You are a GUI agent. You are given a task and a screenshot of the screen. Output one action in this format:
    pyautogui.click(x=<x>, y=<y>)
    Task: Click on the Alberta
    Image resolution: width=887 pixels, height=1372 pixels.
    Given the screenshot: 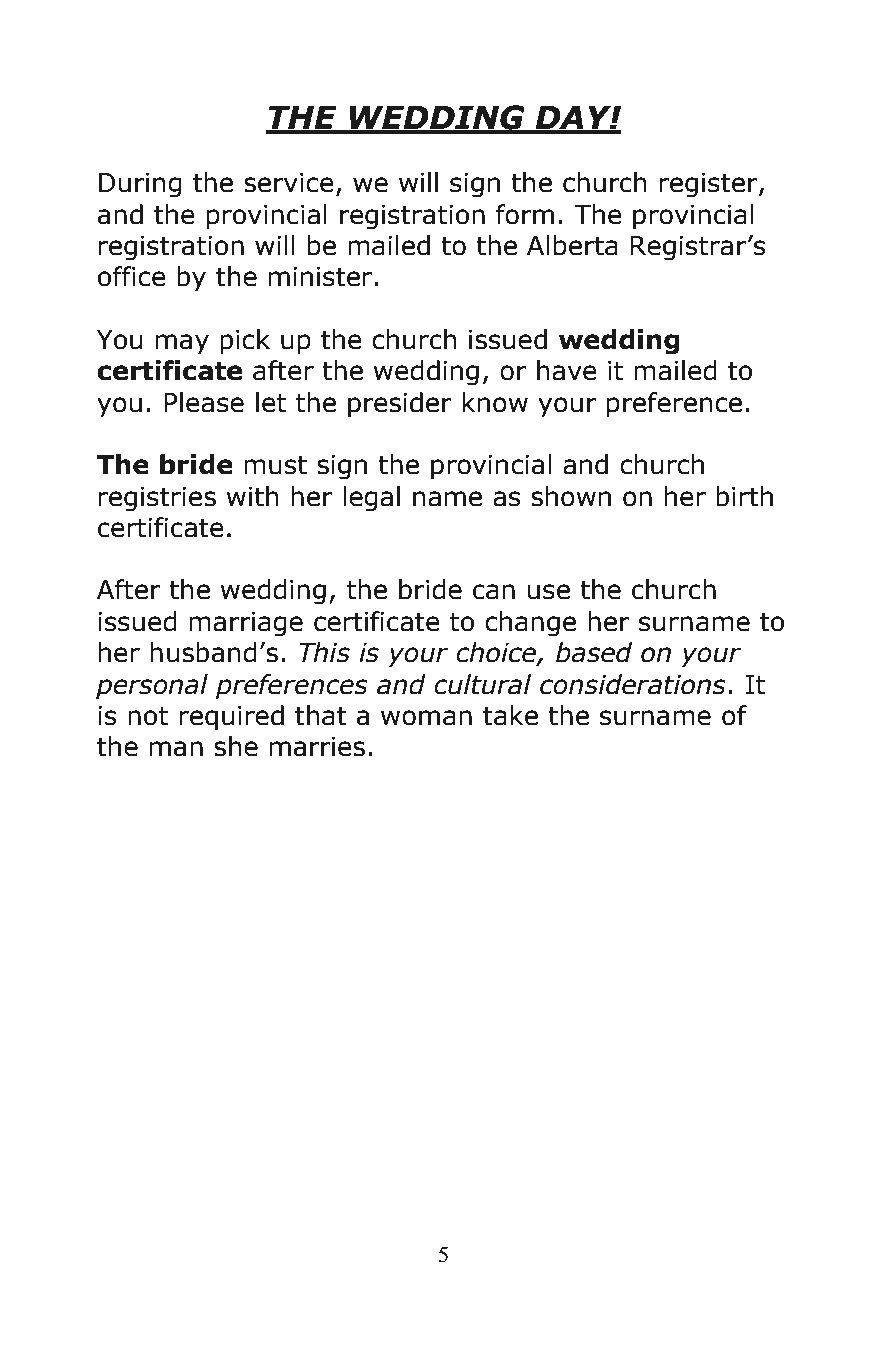 What is the action you would take?
    pyautogui.click(x=572, y=245)
